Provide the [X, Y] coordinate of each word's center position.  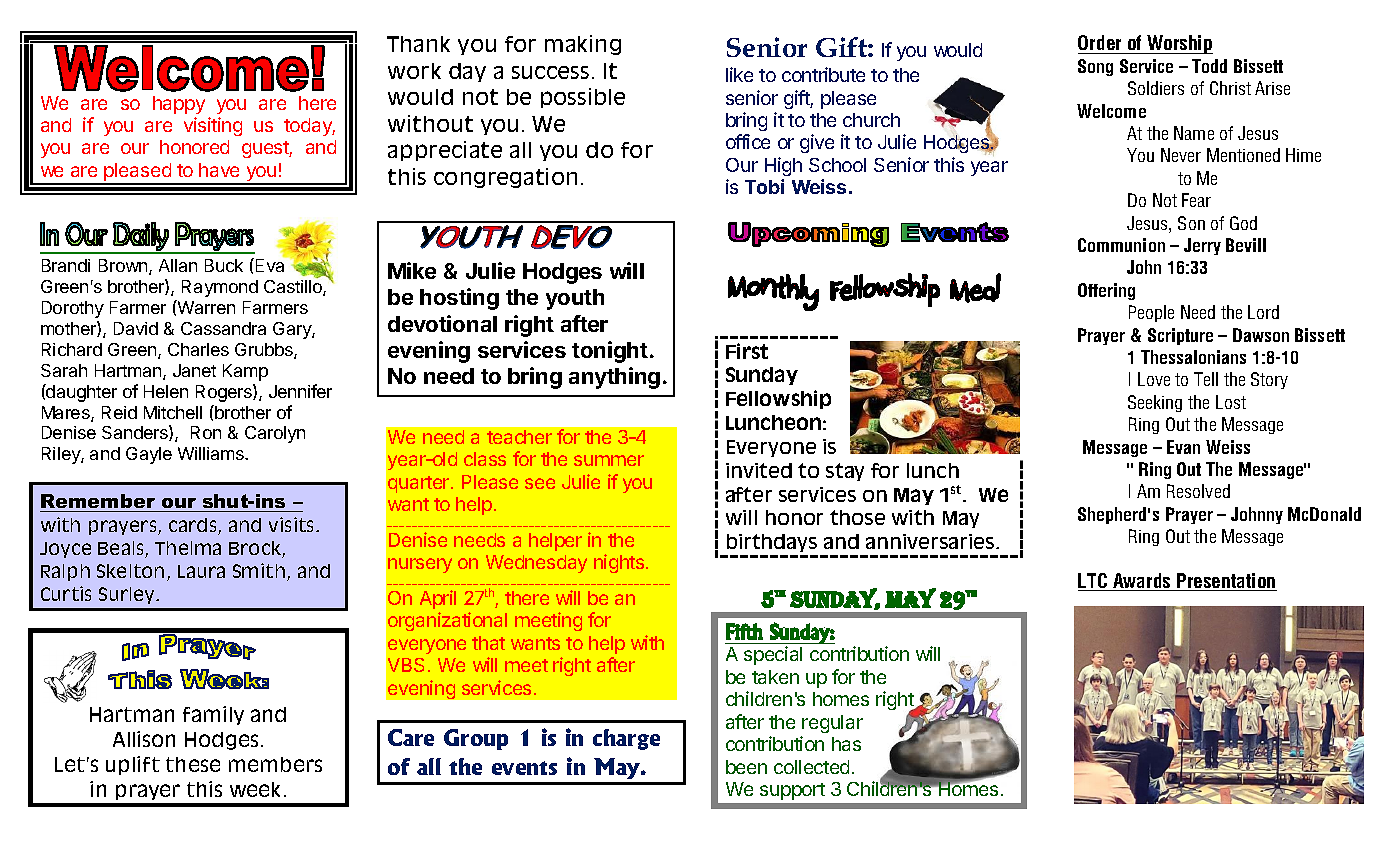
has [846, 744]
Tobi [764, 186]
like [739, 74]
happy [179, 105]
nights [620, 563]
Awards [1142, 582]
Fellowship [778, 399]
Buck [224, 265]
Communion [1121, 245]
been [746, 767]
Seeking [1155, 403]
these [193, 764]
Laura [201, 571]
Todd [1209, 66]
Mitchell [173, 412]
